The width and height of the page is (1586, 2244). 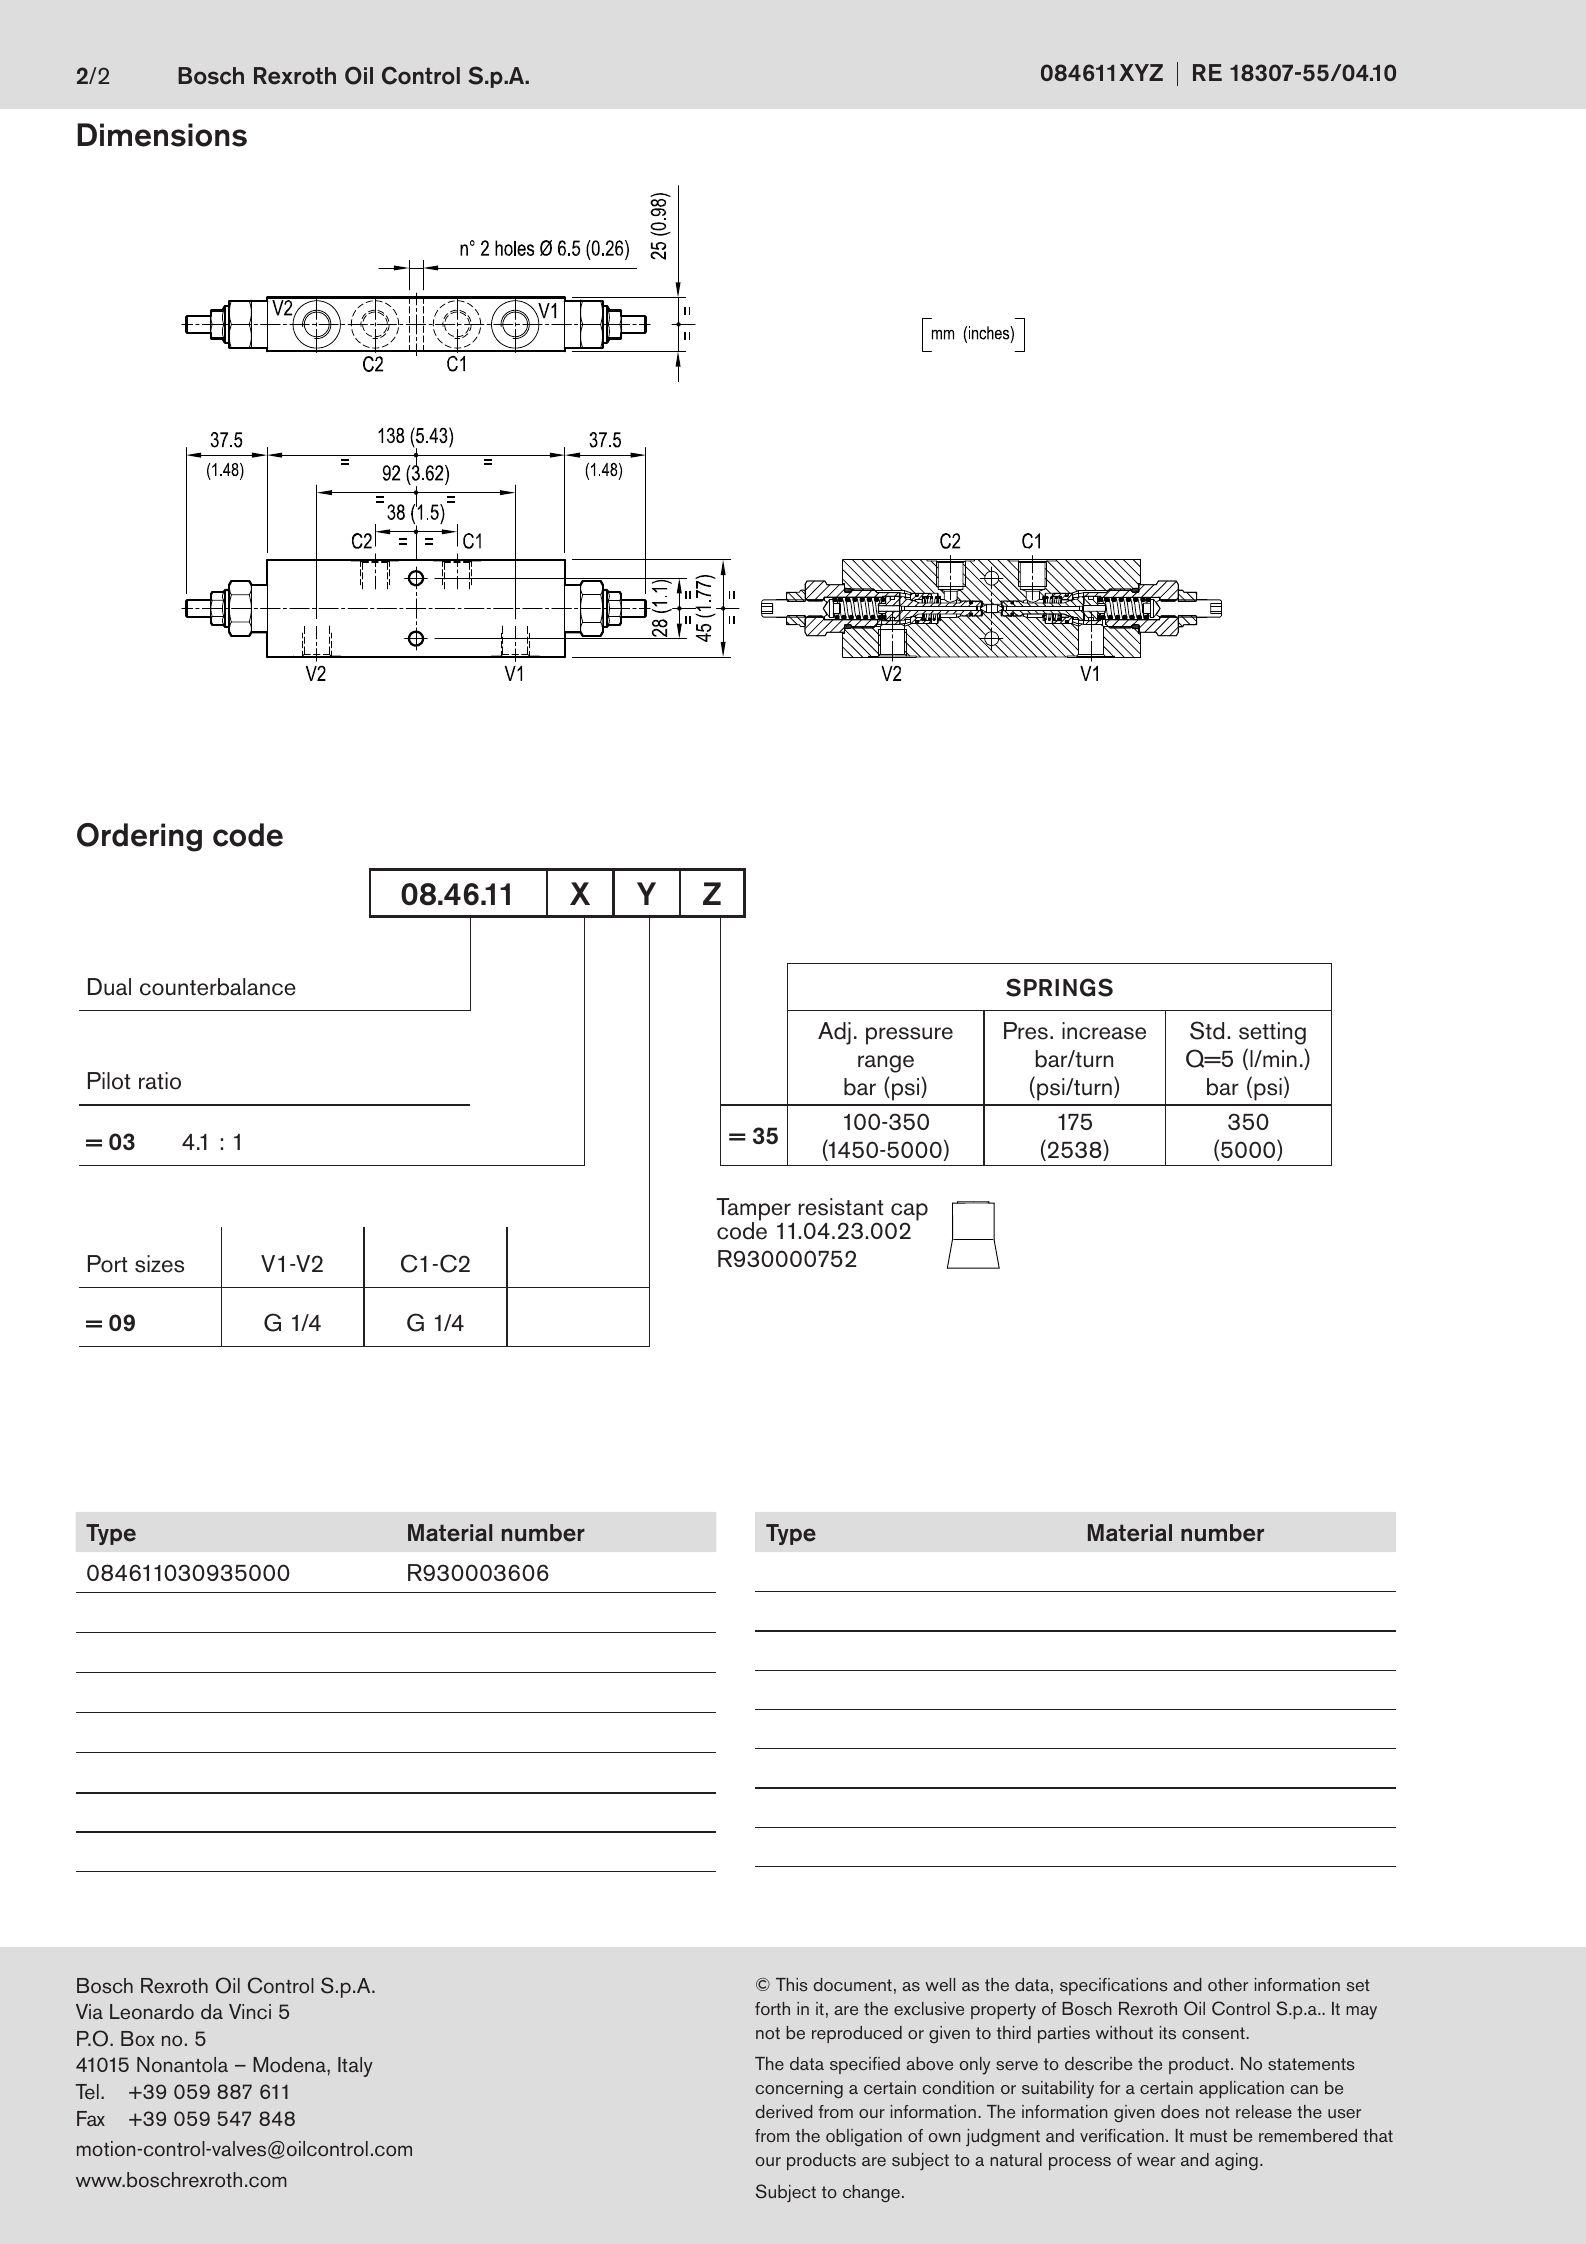 I want to click on Tamper, so click(x=753, y=1210).
